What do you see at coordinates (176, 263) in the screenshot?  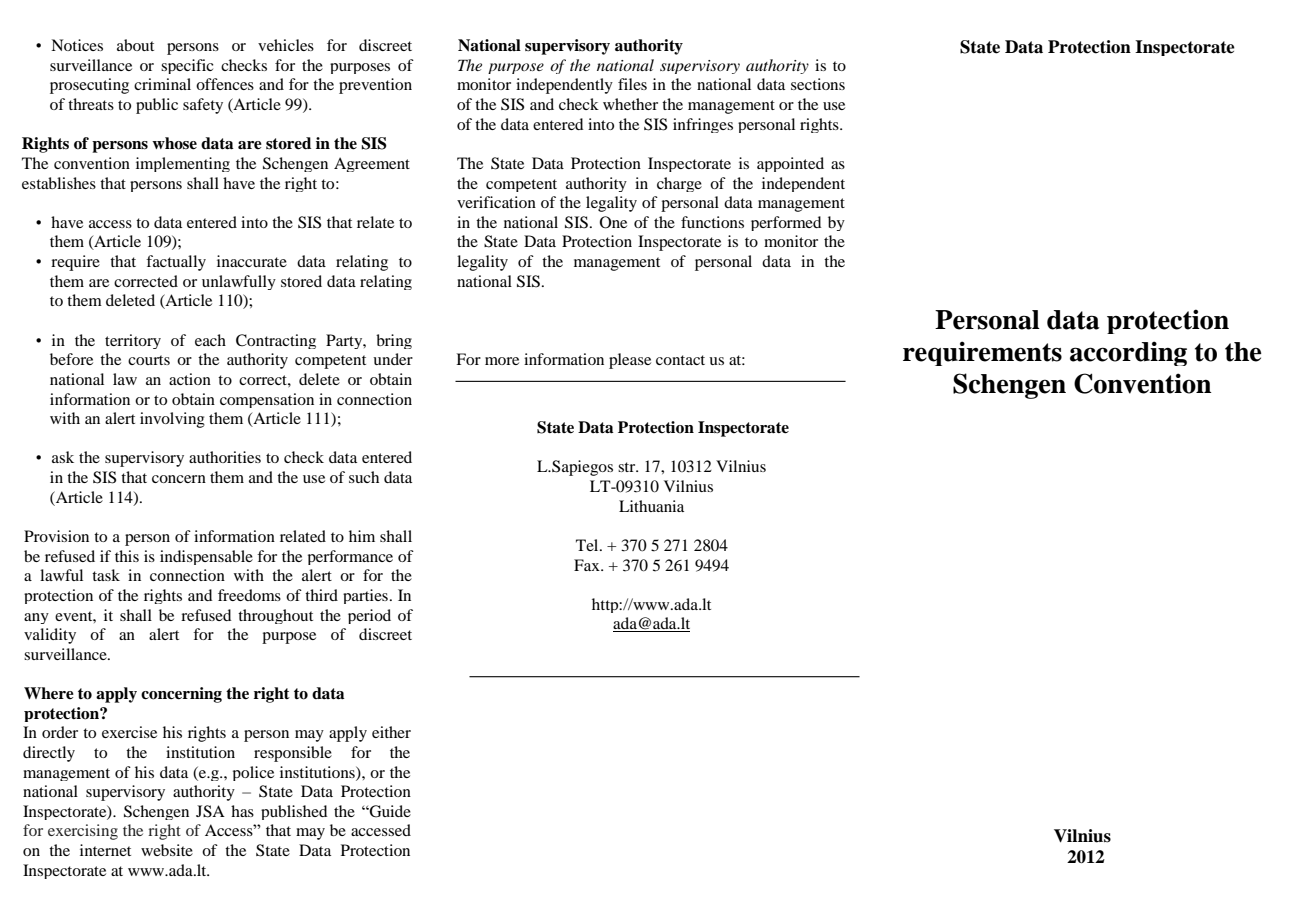 I see `factually` at bounding box center [176, 263].
